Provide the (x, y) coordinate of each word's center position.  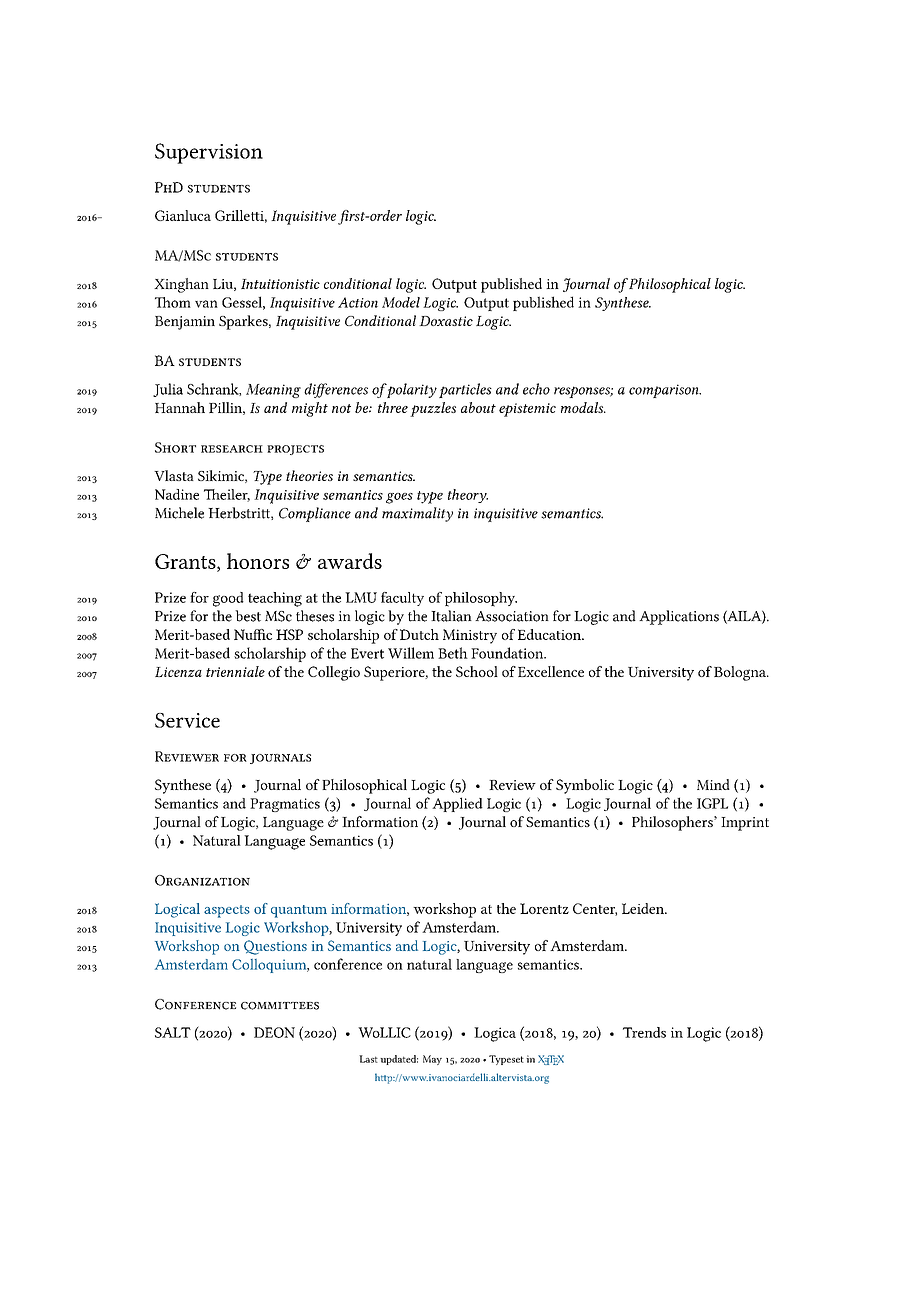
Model (401, 302)
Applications (679, 617)
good (228, 599)
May (432, 1060)
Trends (644, 1032)
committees (280, 1006)
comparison (665, 391)
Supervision (209, 153)
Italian (451, 616)
